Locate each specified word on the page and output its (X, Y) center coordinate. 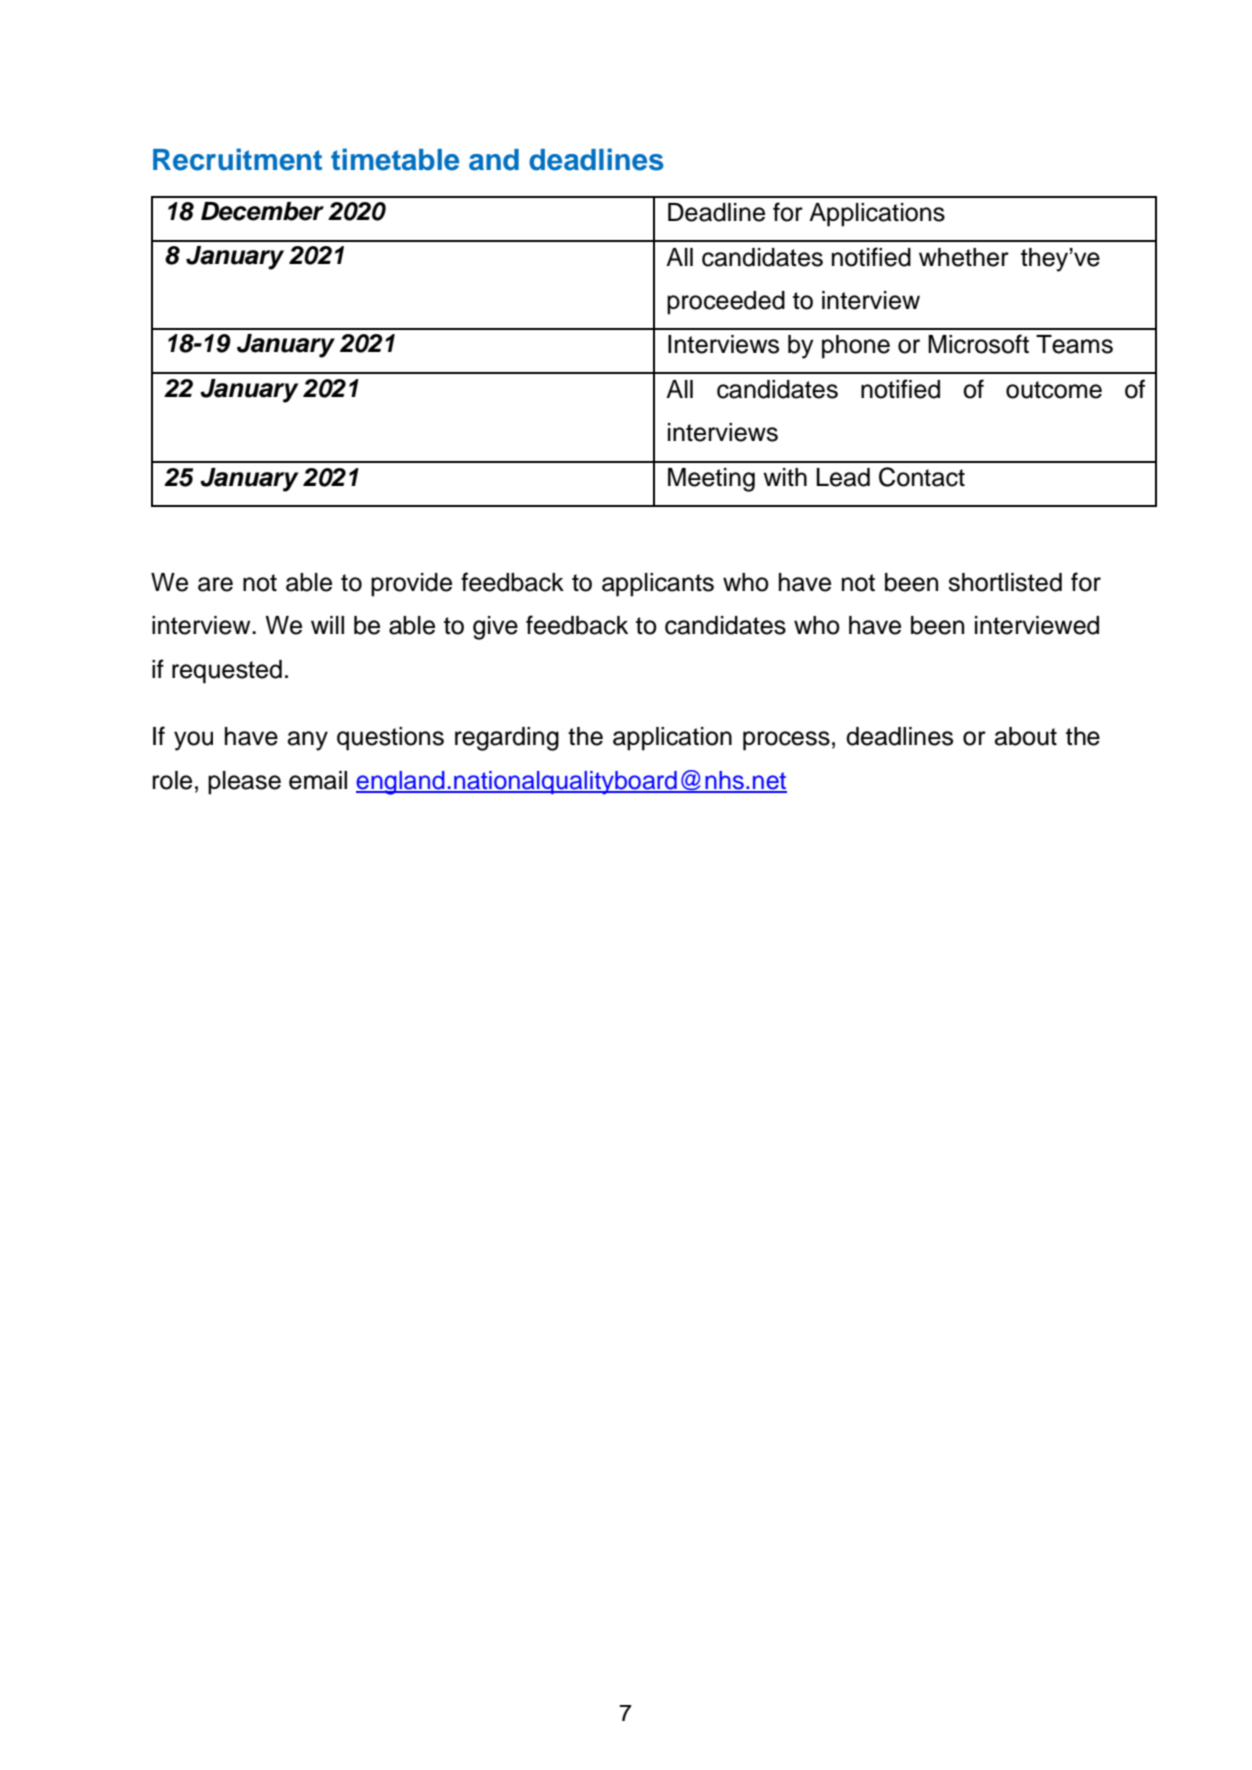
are (215, 584)
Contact (922, 477)
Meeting (711, 480)
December (262, 211)
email (318, 780)
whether (964, 257)
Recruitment (237, 159)
